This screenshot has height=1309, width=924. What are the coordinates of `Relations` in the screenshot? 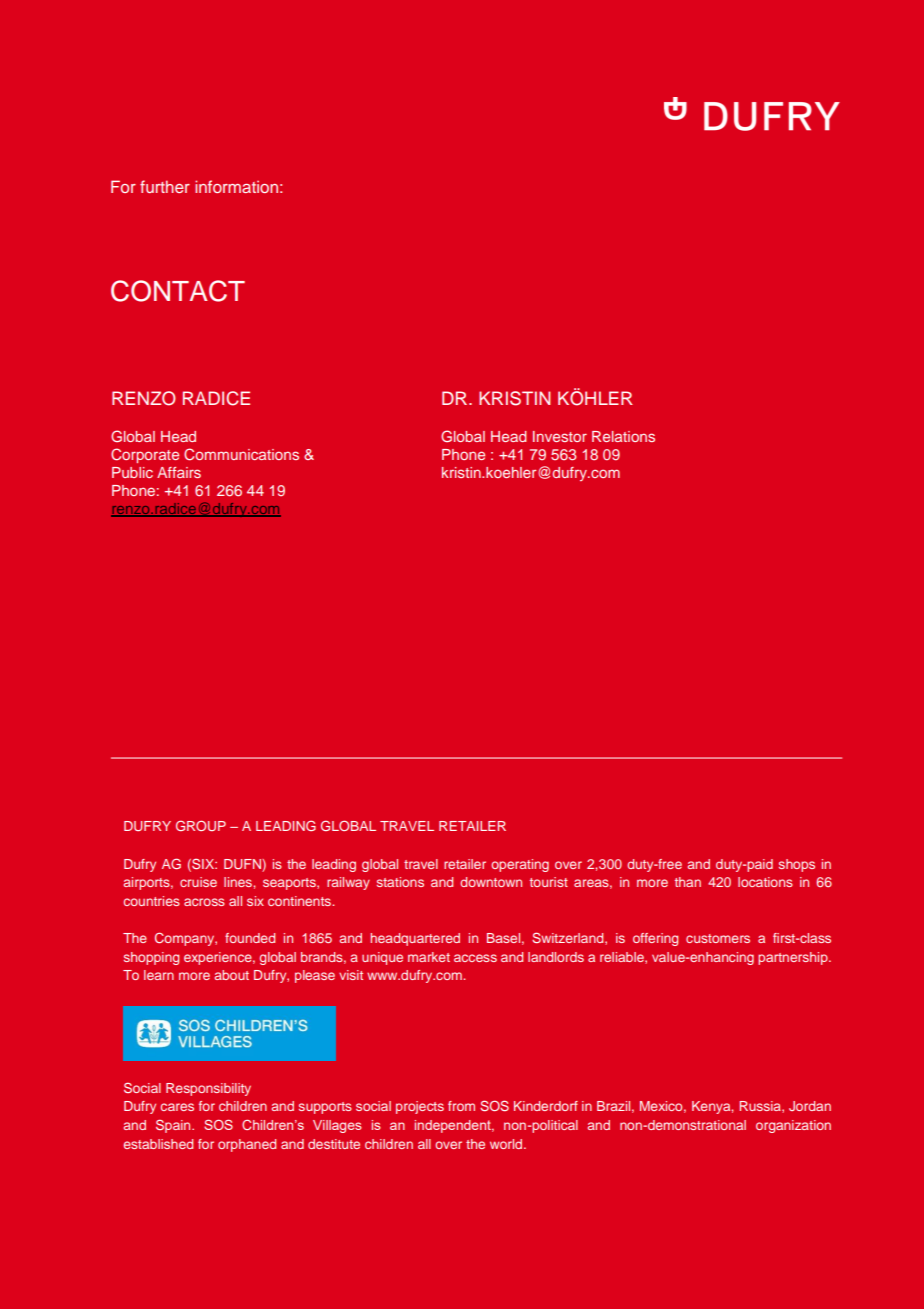 It's located at (623, 436).
